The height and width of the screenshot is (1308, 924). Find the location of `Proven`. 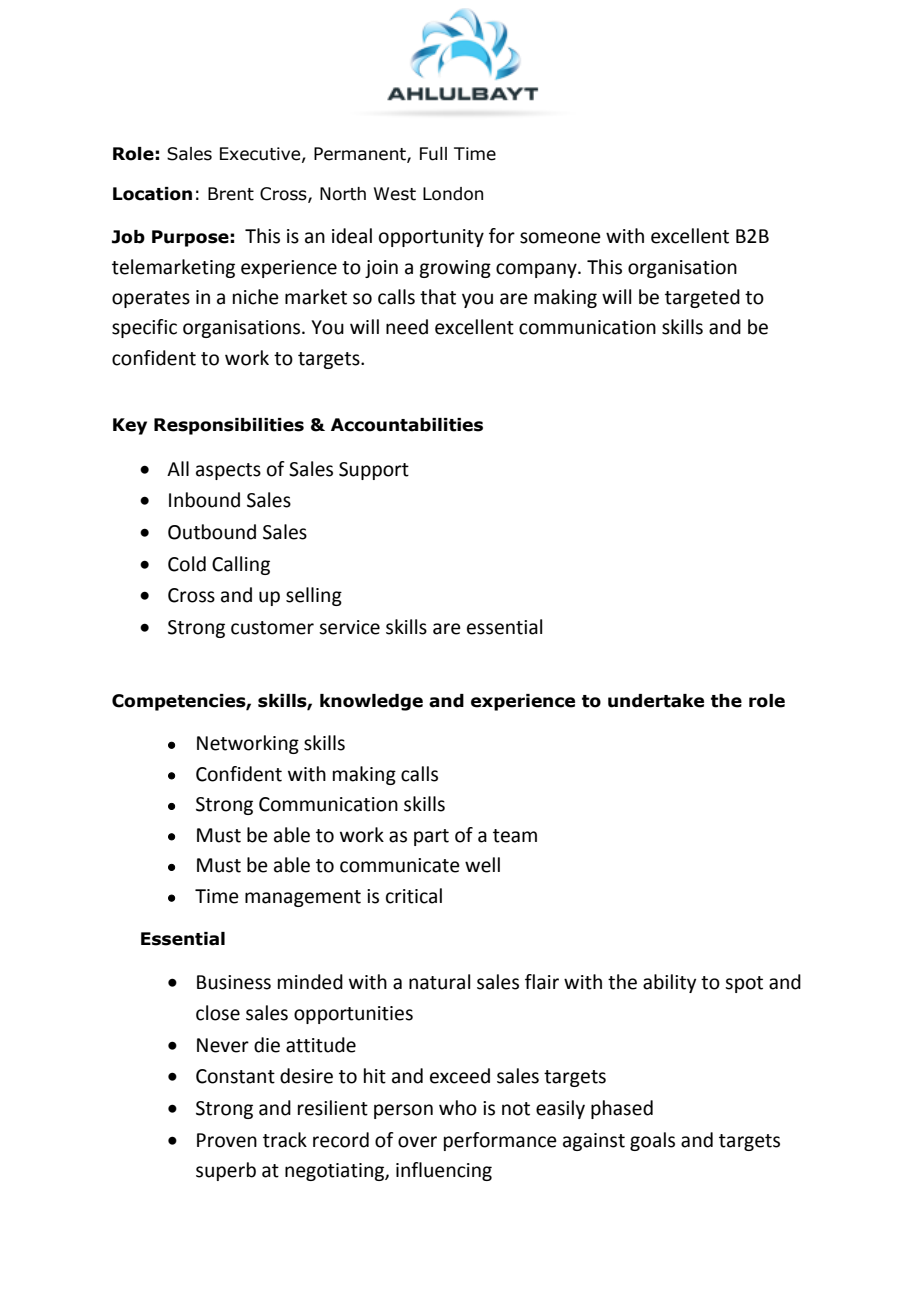

Proven is located at coordinates (227, 1140).
